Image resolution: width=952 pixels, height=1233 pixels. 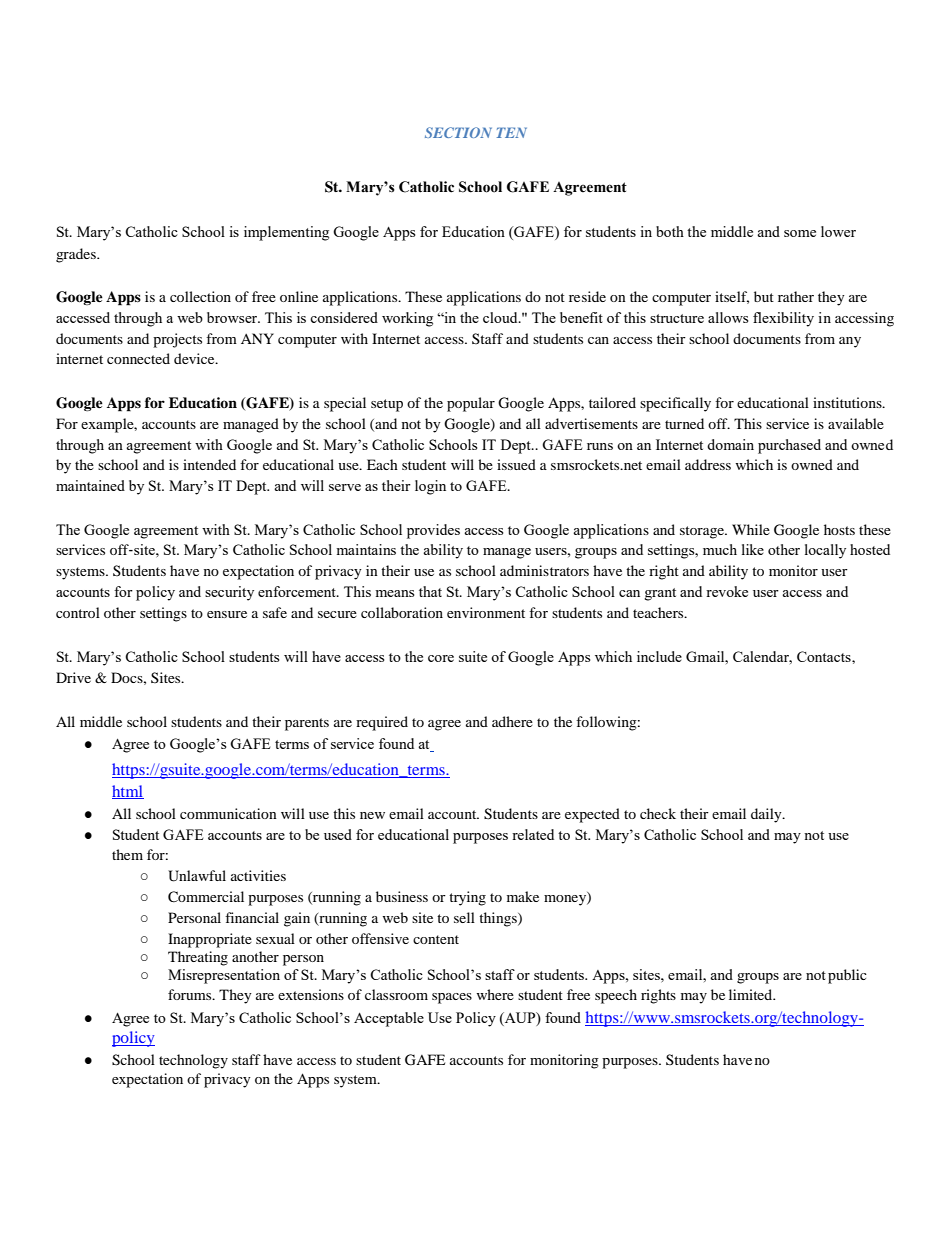 What do you see at coordinates (229, 593) in the document?
I see `security` at bounding box center [229, 593].
